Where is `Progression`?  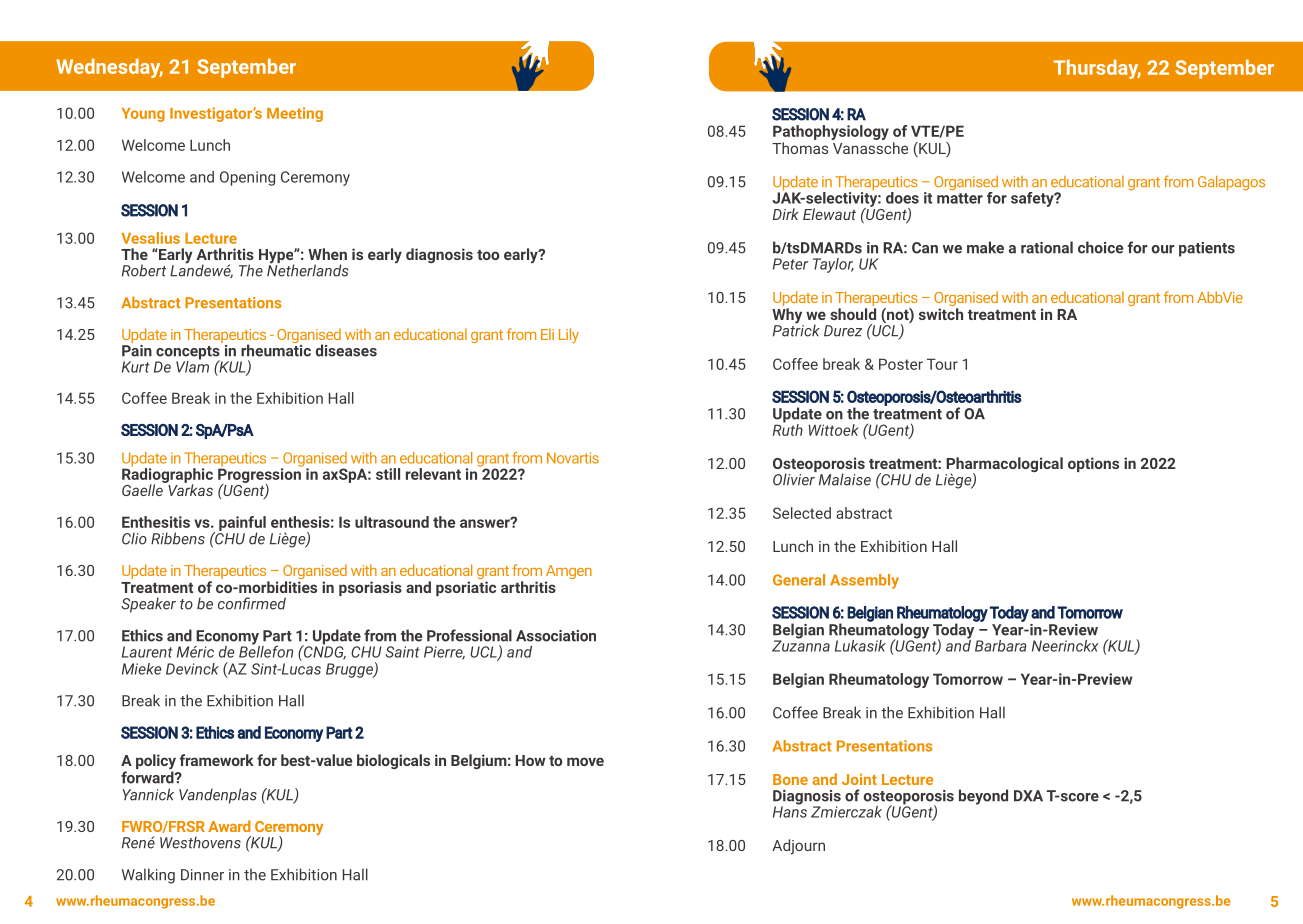
Progression is located at coordinates (260, 475).
